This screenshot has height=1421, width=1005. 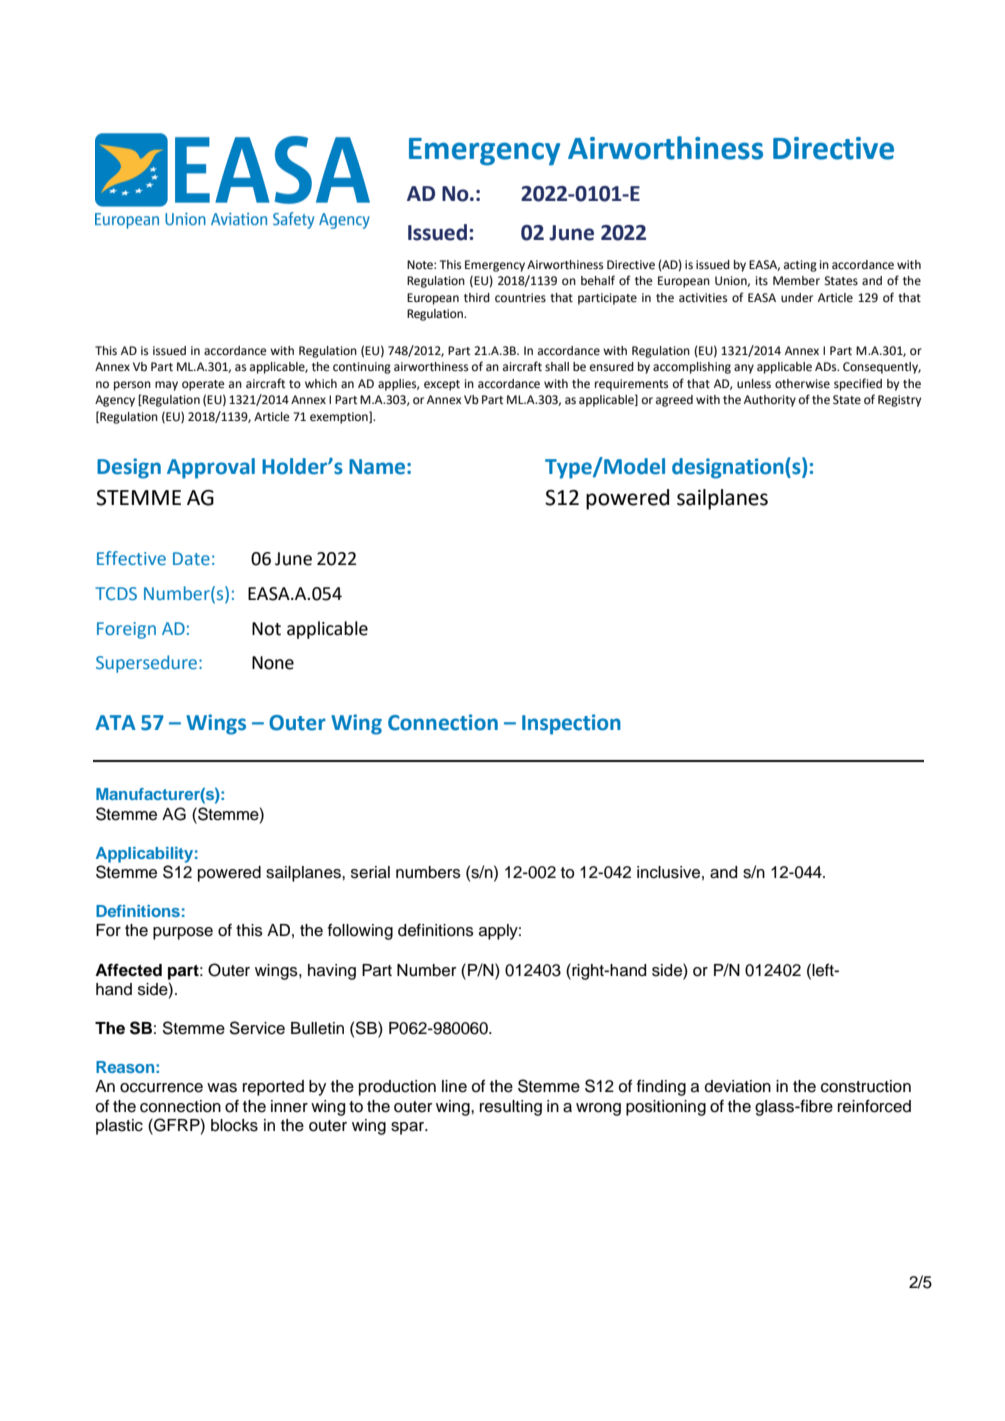 I want to click on countries, so click(x=520, y=298).
